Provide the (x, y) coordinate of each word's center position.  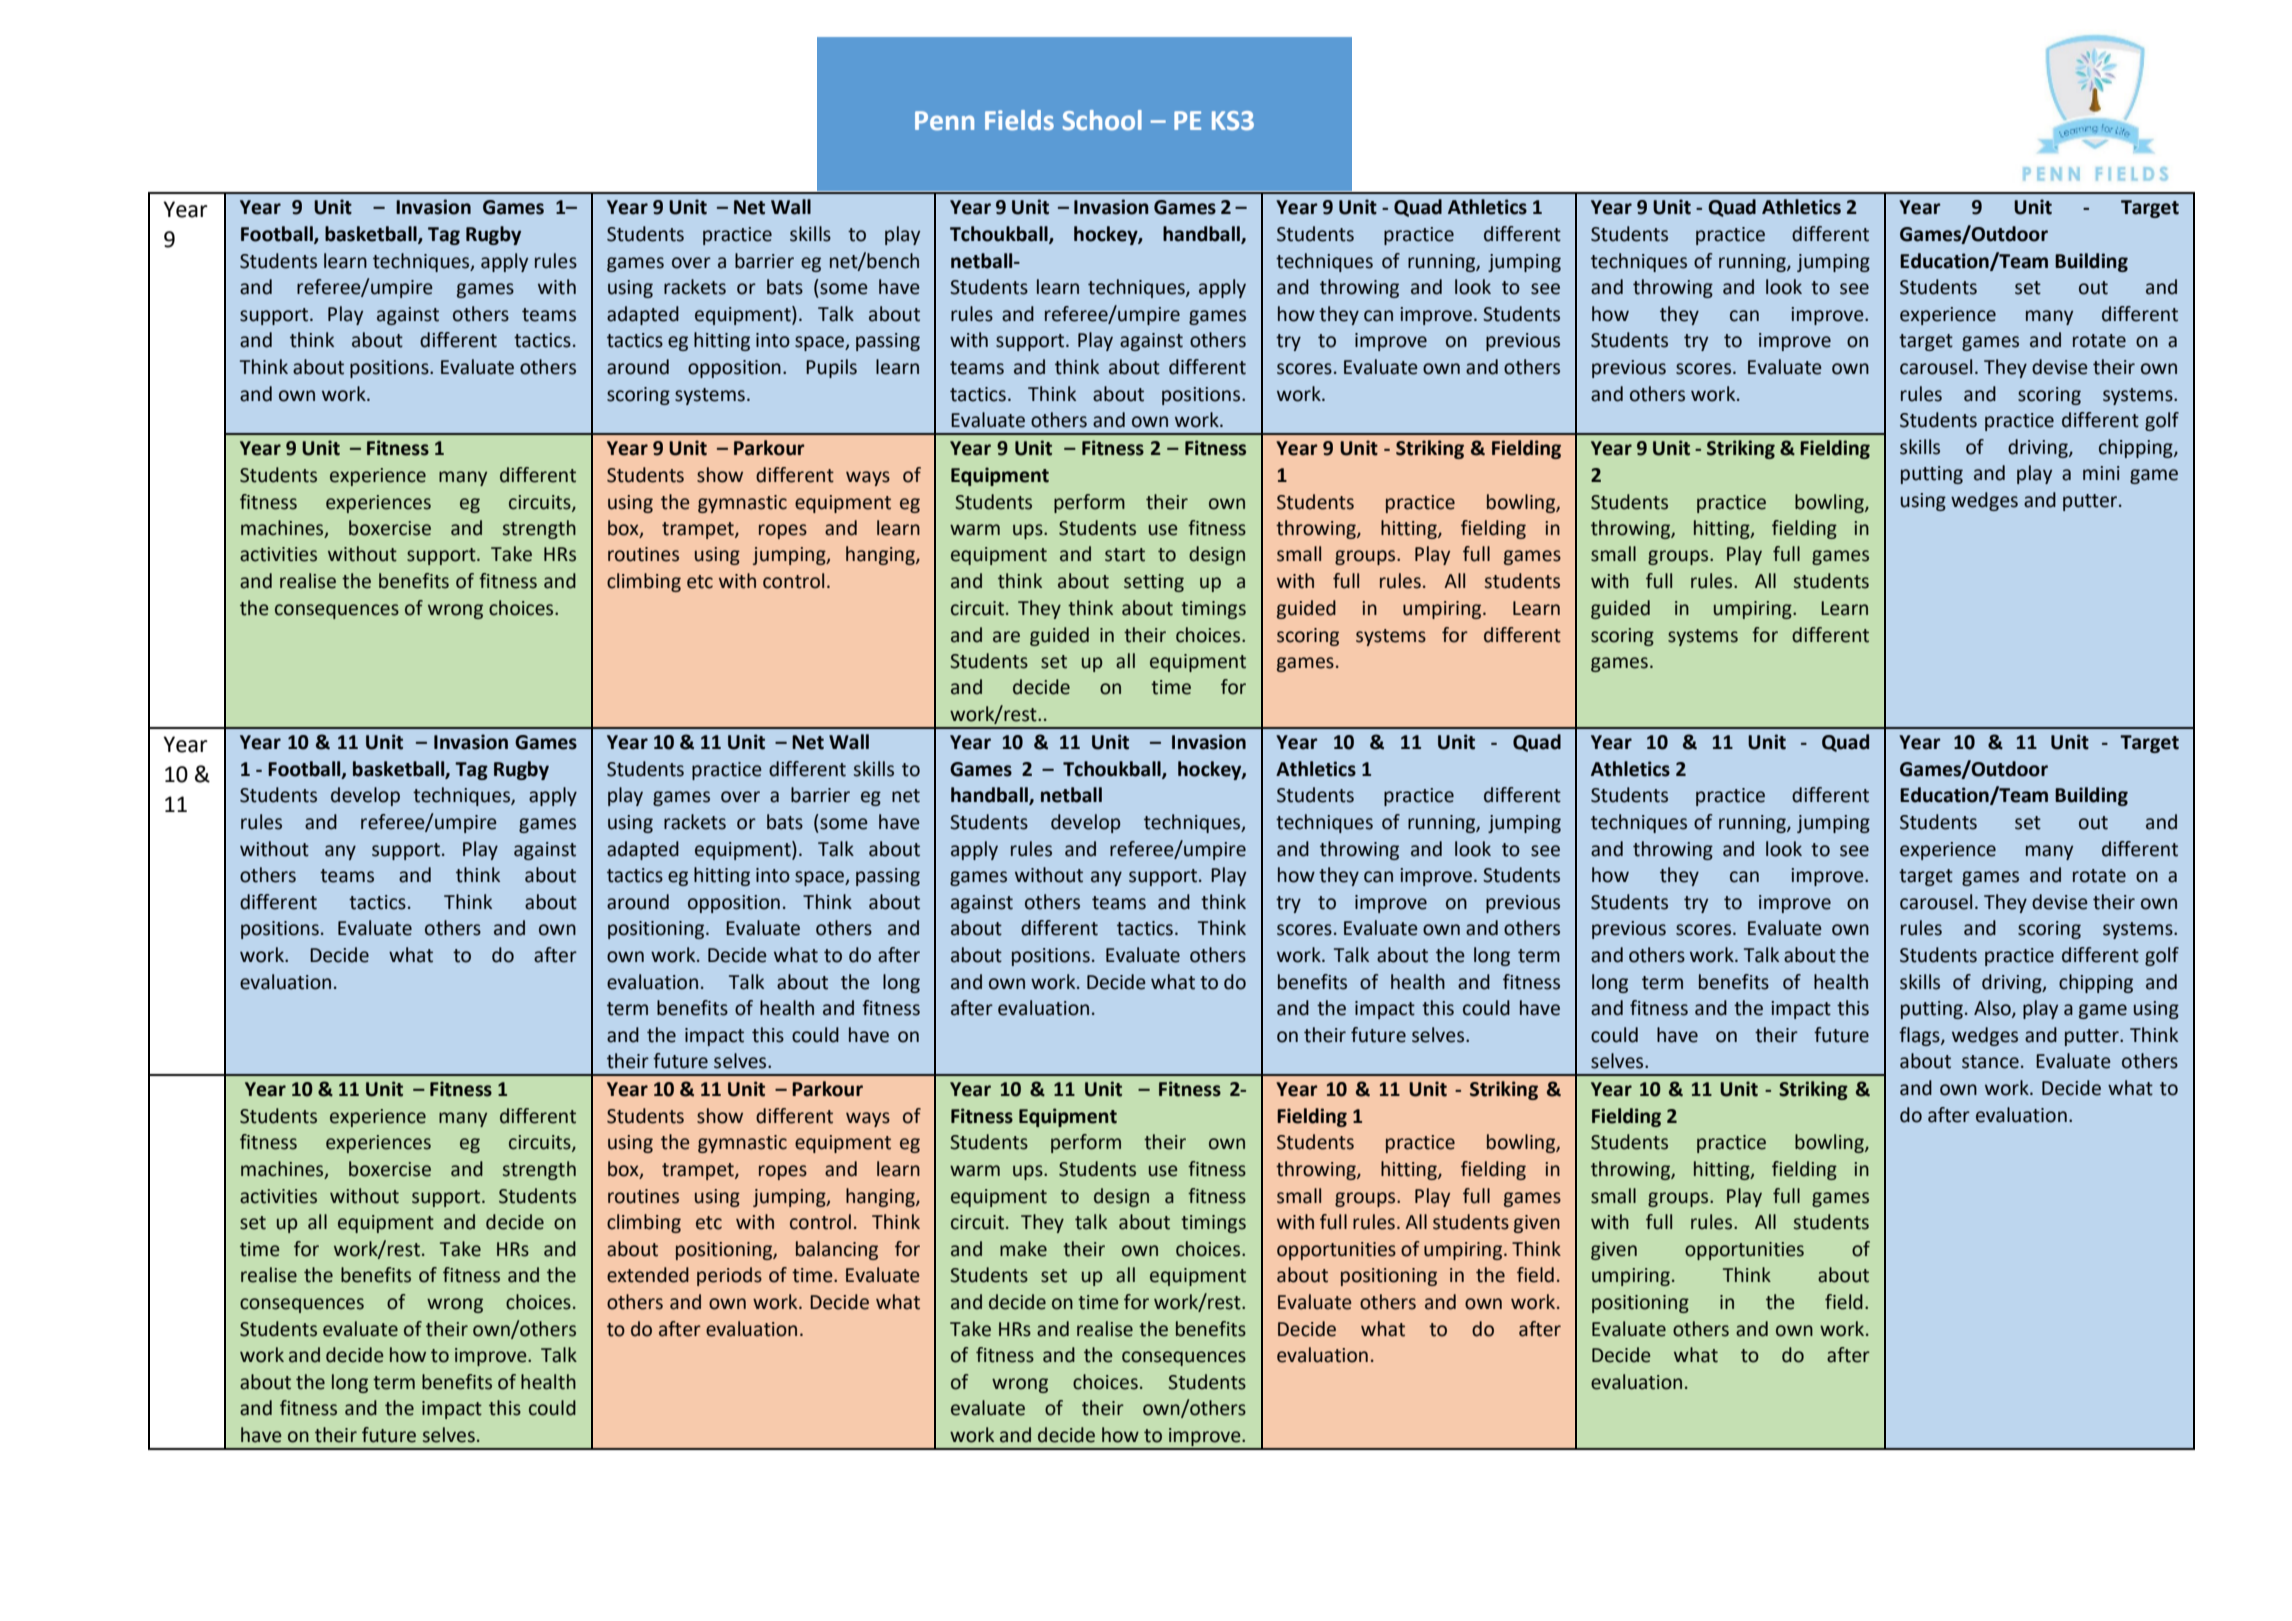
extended (648, 1275)
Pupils (831, 368)
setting (1154, 583)
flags (1920, 1036)
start (1125, 555)
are (1006, 637)
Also (1993, 1009)
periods (729, 1276)
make (1023, 1249)
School (1102, 120)
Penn (944, 121)
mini (2101, 473)
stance (1990, 1062)
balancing (837, 1250)
